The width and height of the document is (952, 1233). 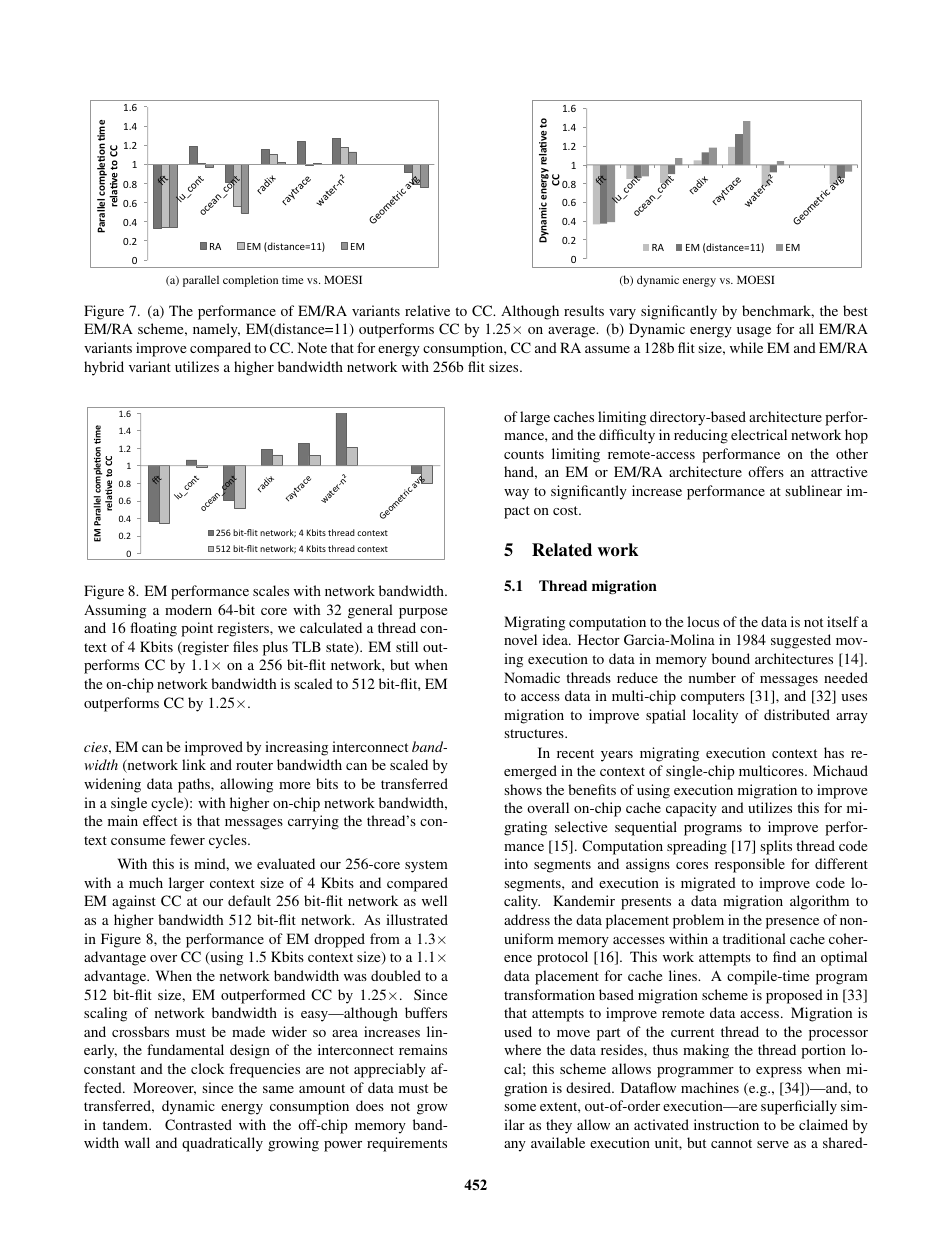 I want to click on average, so click(x=573, y=332).
